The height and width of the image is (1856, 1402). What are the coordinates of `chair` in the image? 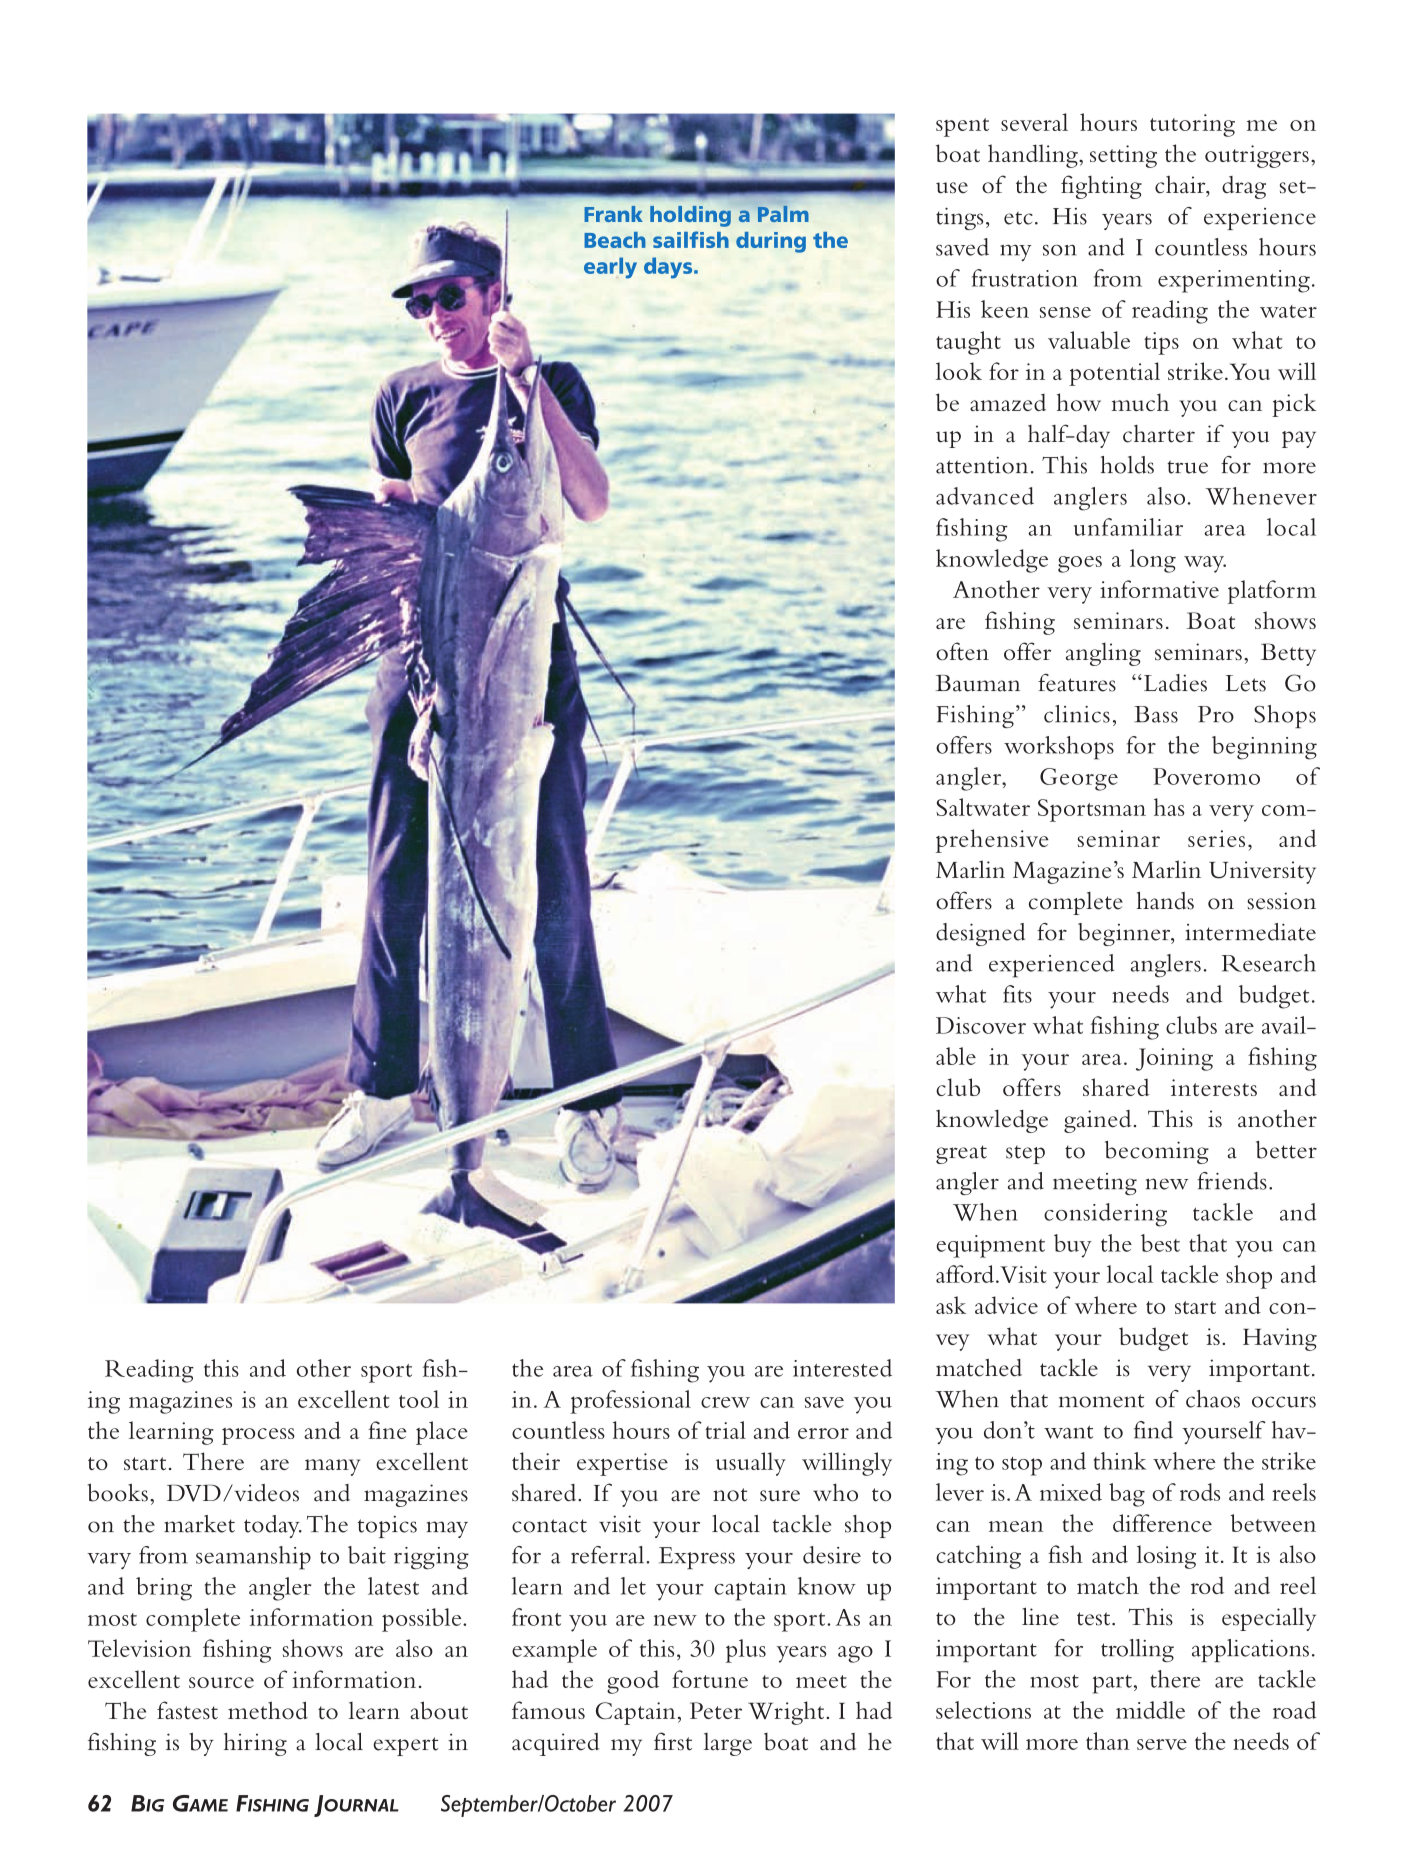 It's located at (1181, 185).
